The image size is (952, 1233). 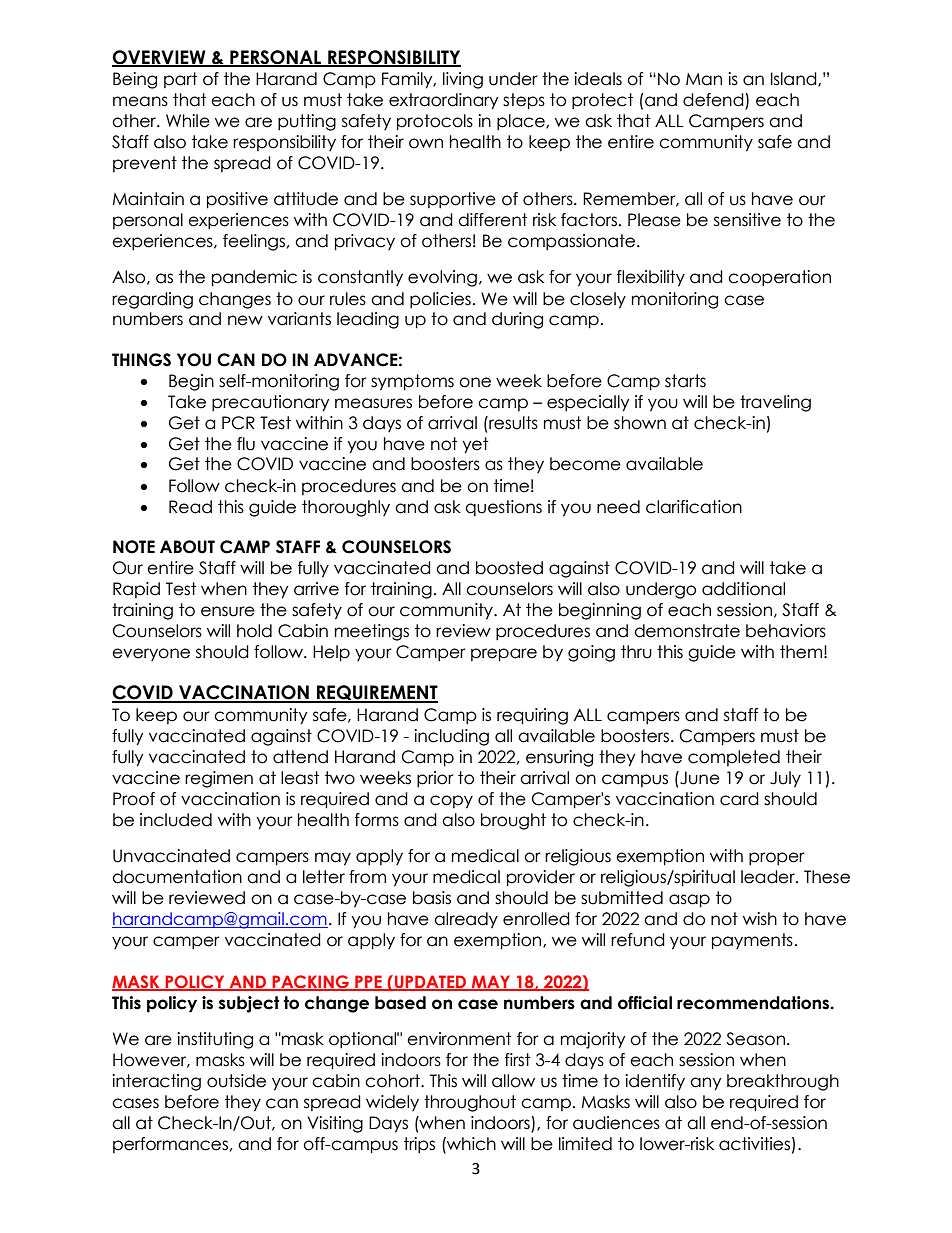 I want to click on living, so click(x=463, y=80).
